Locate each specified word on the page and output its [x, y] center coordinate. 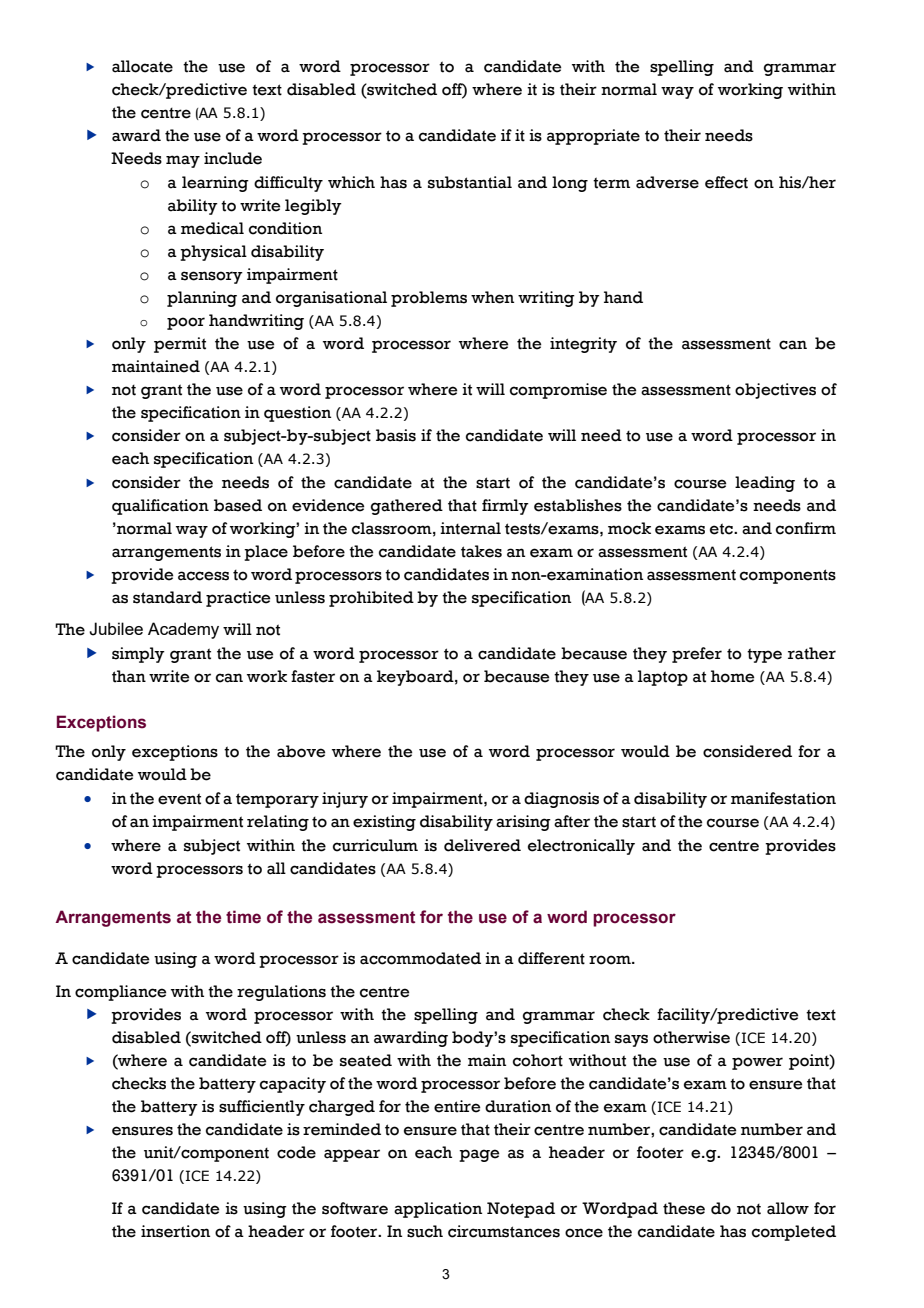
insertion [175, 1231]
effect [726, 182]
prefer [697, 655]
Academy [183, 630]
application [438, 1210]
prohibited [371, 599]
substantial [470, 182]
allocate [142, 66]
